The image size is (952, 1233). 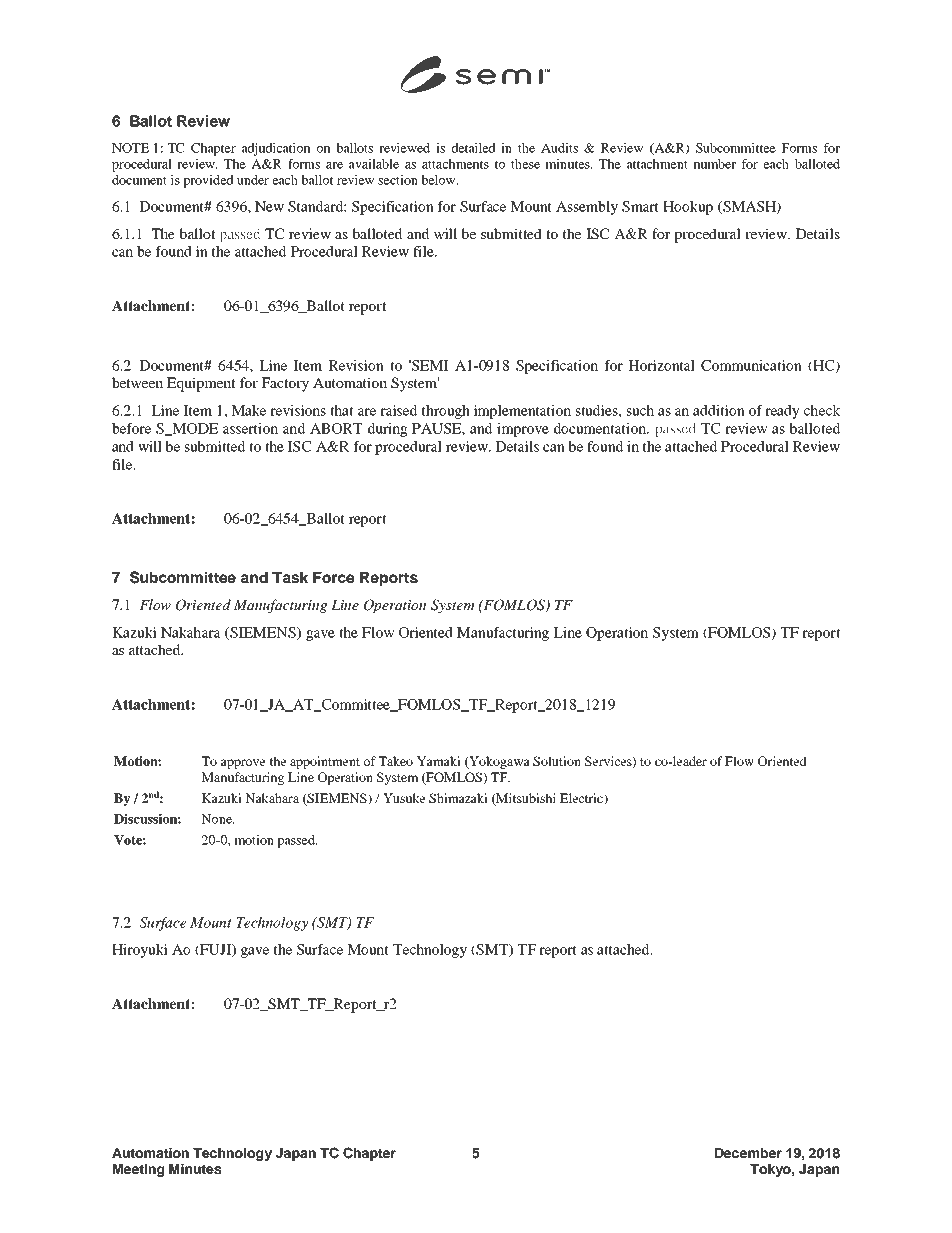 I want to click on below, so click(x=439, y=180).
